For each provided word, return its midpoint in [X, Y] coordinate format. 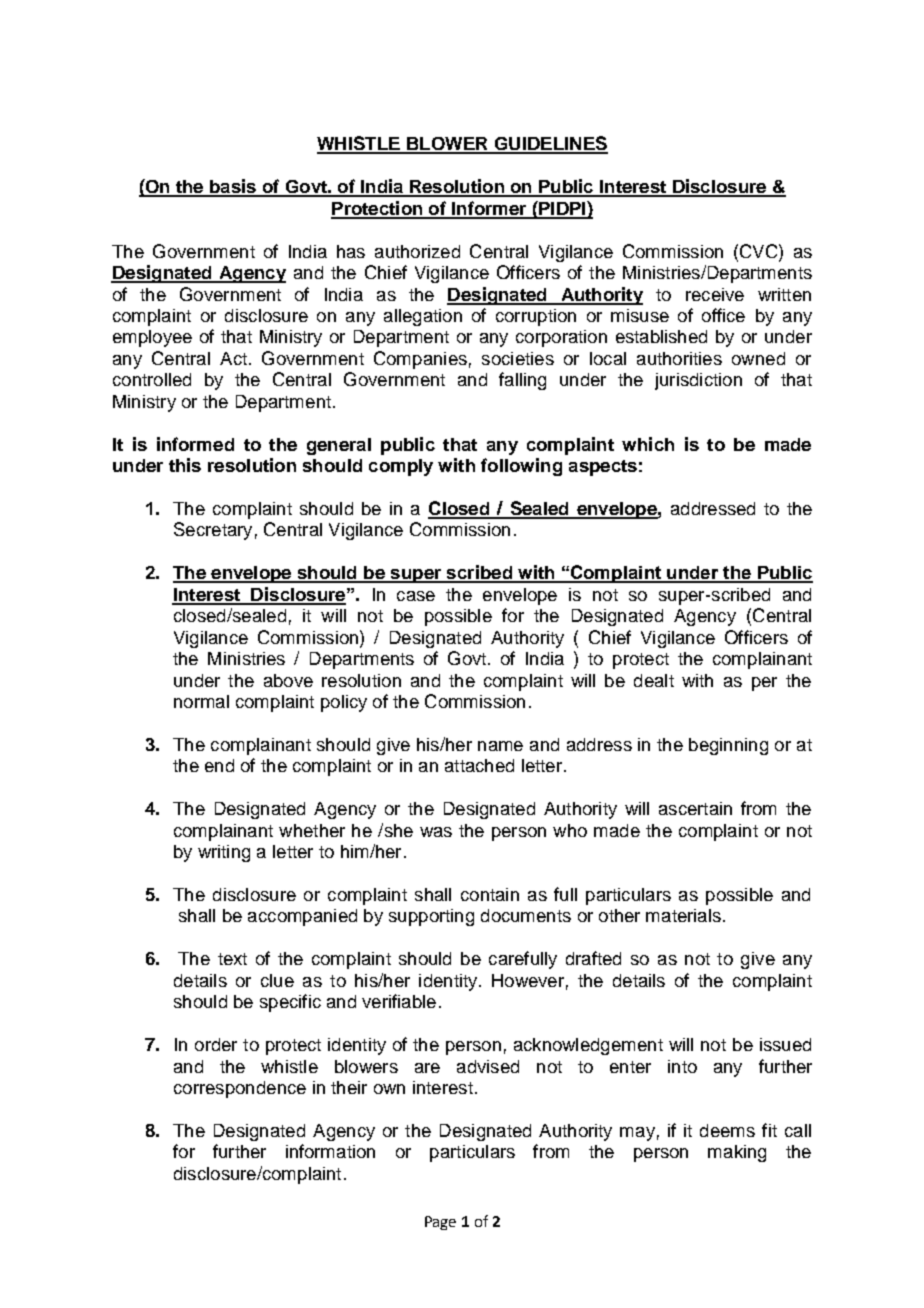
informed [195, 444]
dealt [654, 680]
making [737, 1153]
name [500, 746]
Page [440, 1223]
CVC [758, 251]
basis [233, 187]
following [521, 467]
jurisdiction [698, 381]
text [232, 959]
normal [201, 701]
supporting [431, 917]
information [330, 1151]
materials [683, 915]
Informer [489, 209]
